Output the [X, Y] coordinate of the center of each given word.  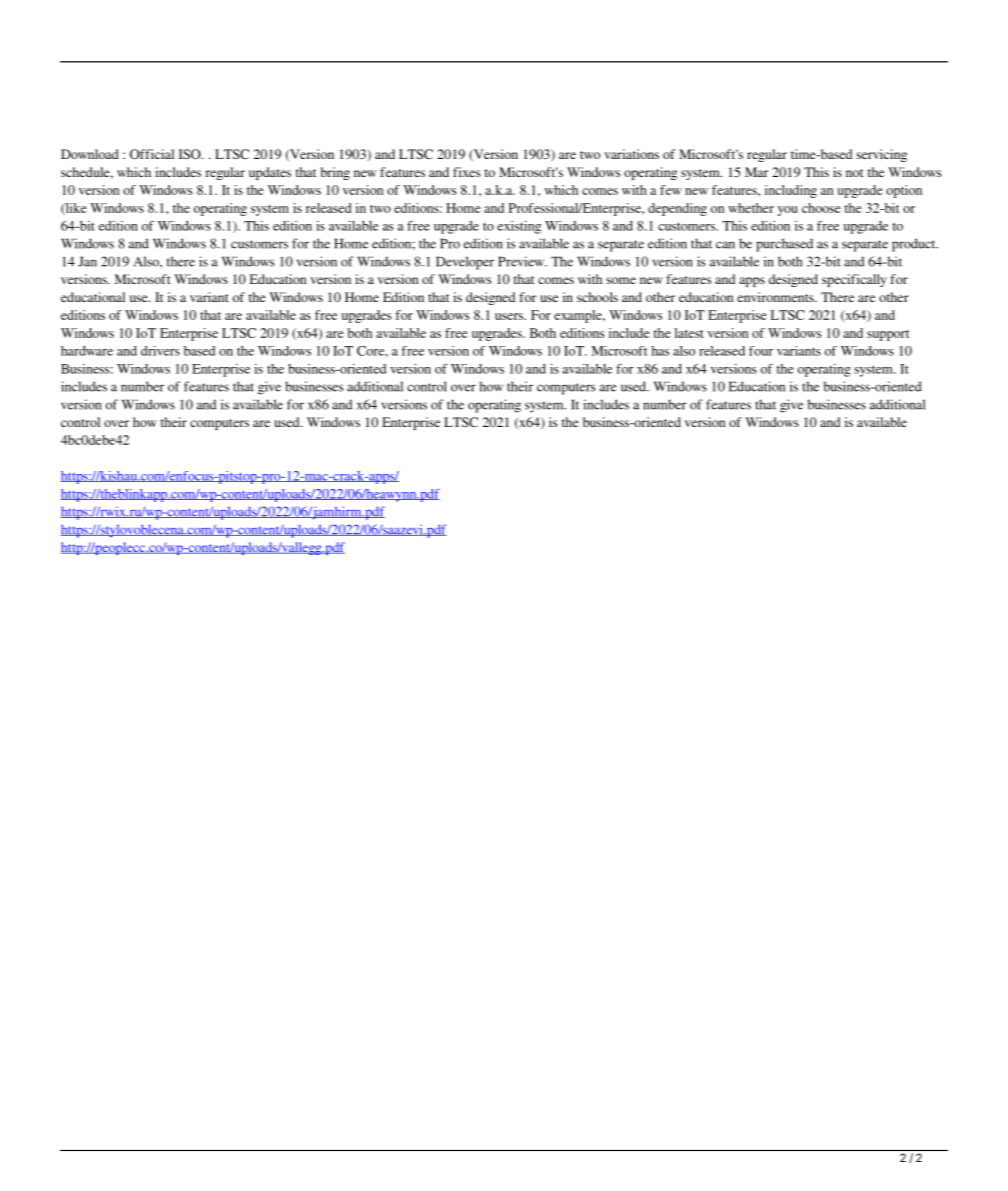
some [621, 280]
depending [677, 209]
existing [519, 227]
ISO [191, 154]
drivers [160, 351]
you [788, 211]
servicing [881, 155]
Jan [87, 261]
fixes [466, 172]
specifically [854, 280]
